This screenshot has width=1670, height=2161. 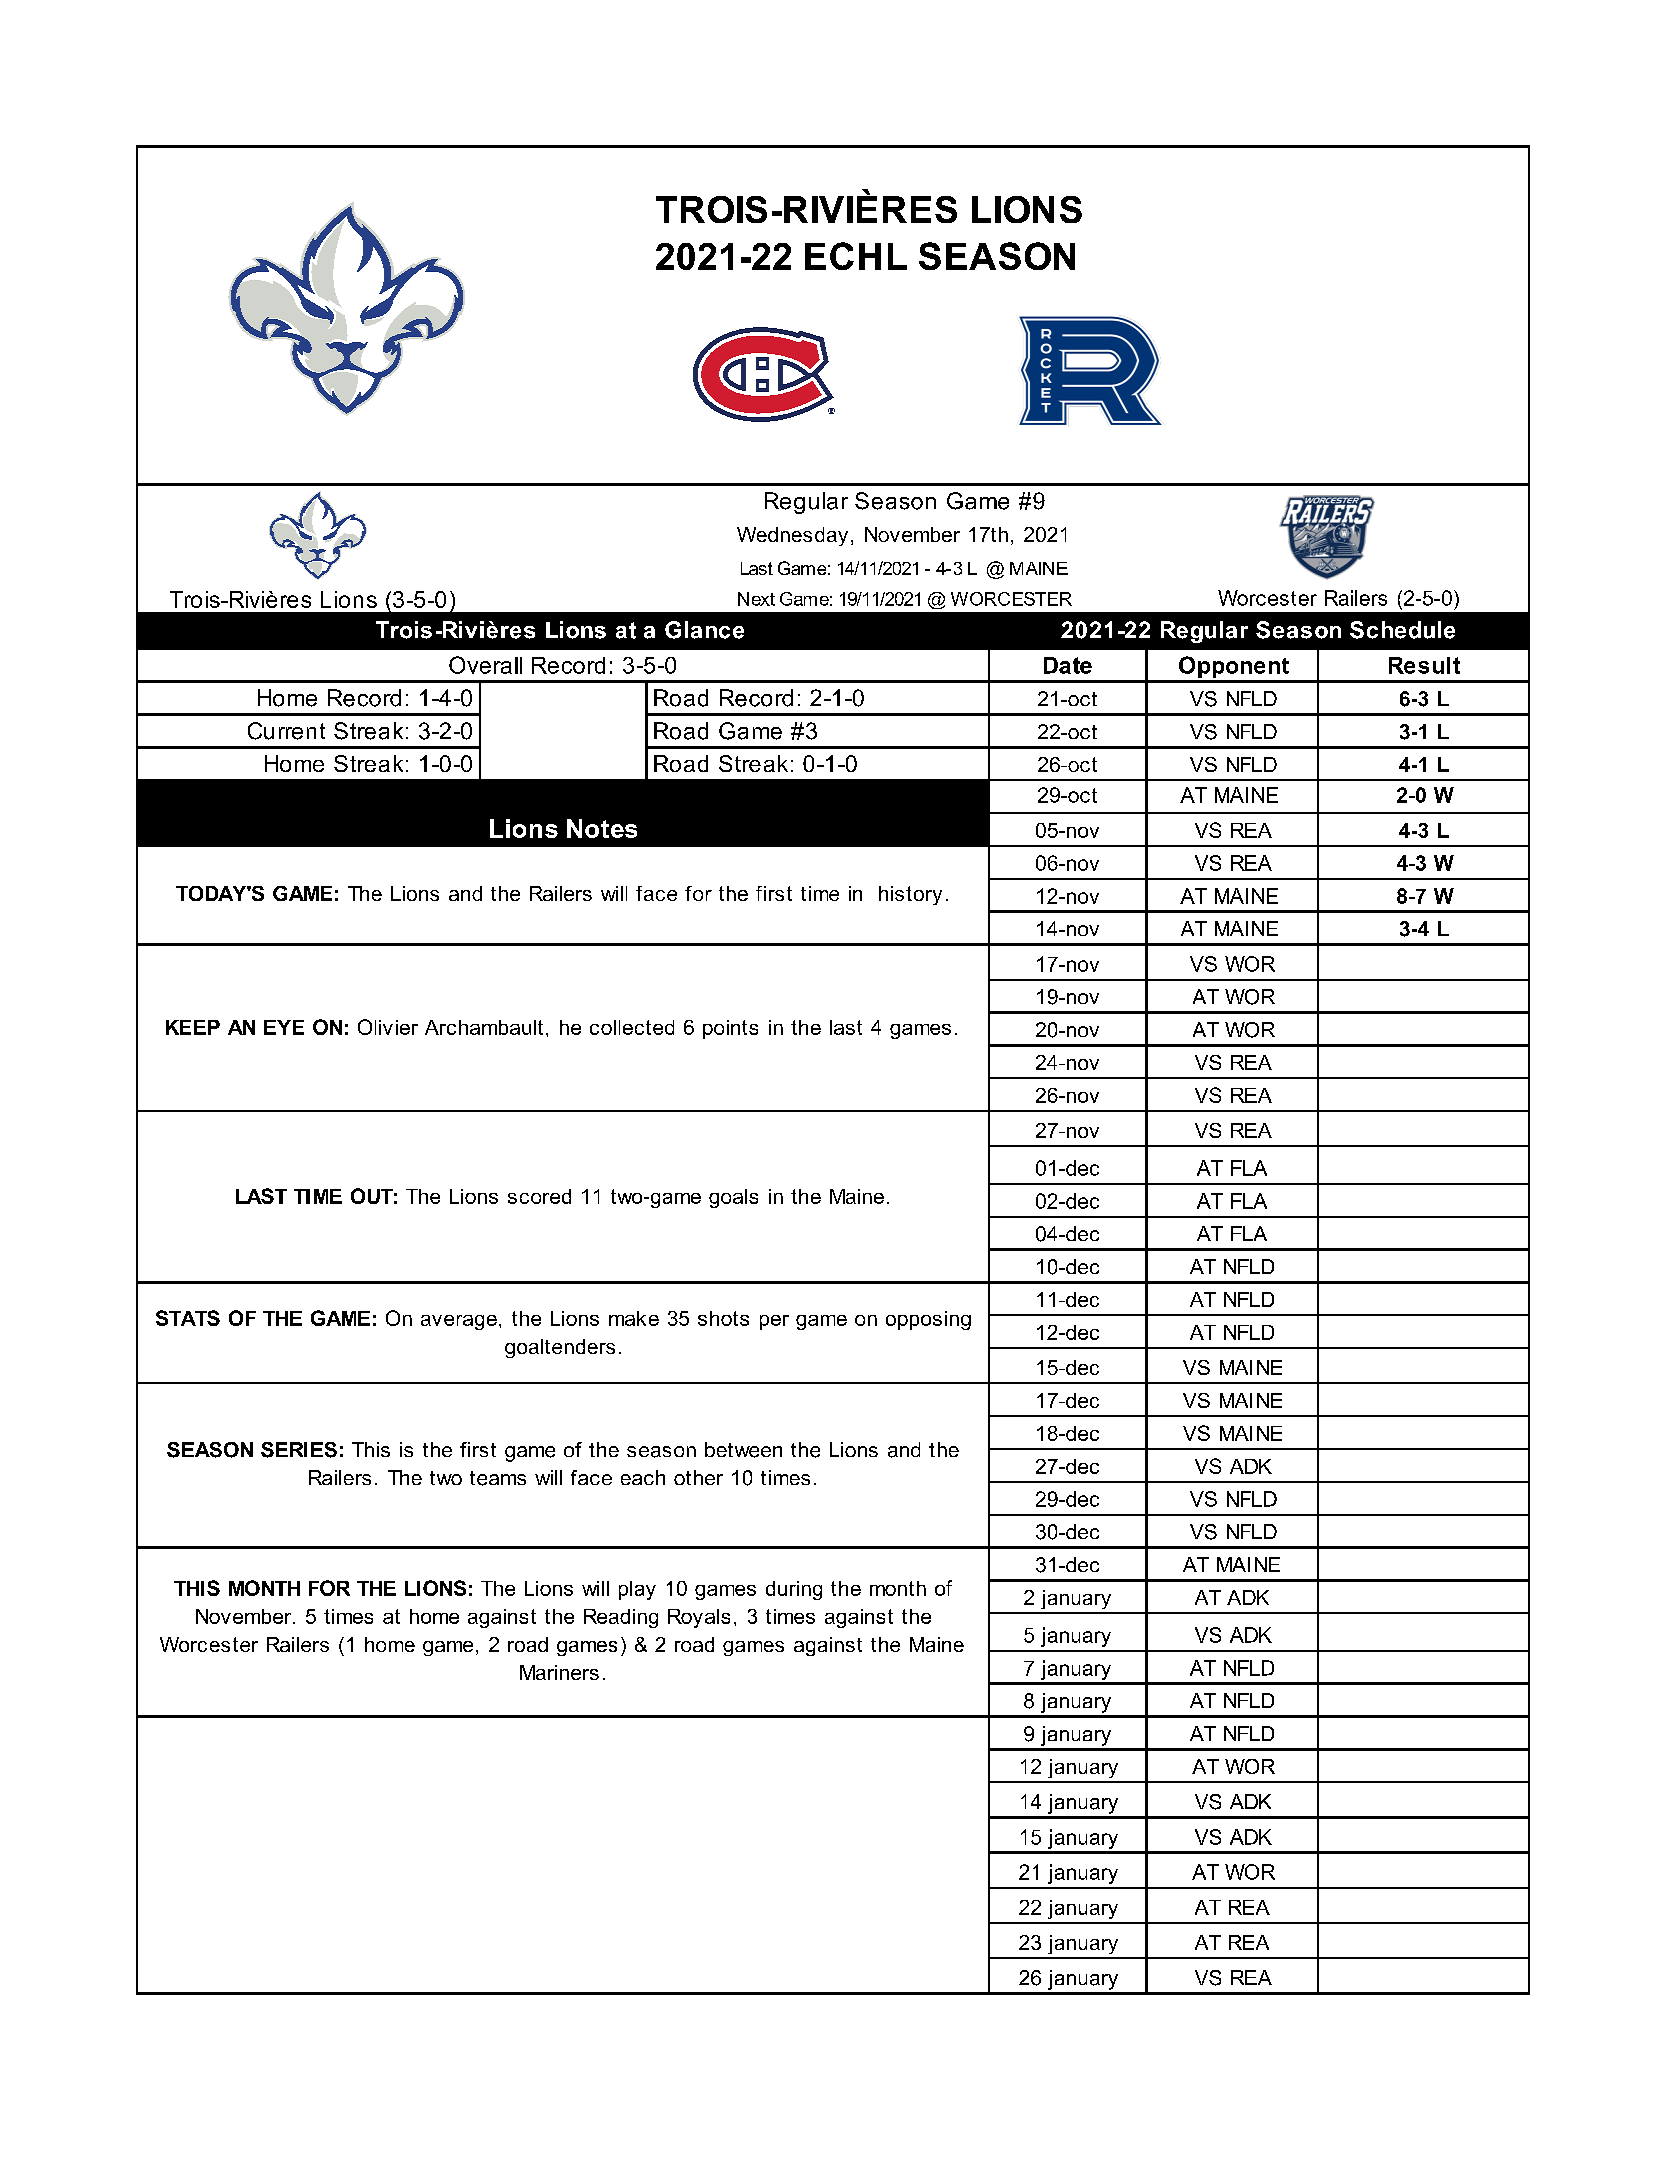 What do you see at coordinates (730, 1029) in the screenshot?
I see `points` at bounding box center [730, 1029].
